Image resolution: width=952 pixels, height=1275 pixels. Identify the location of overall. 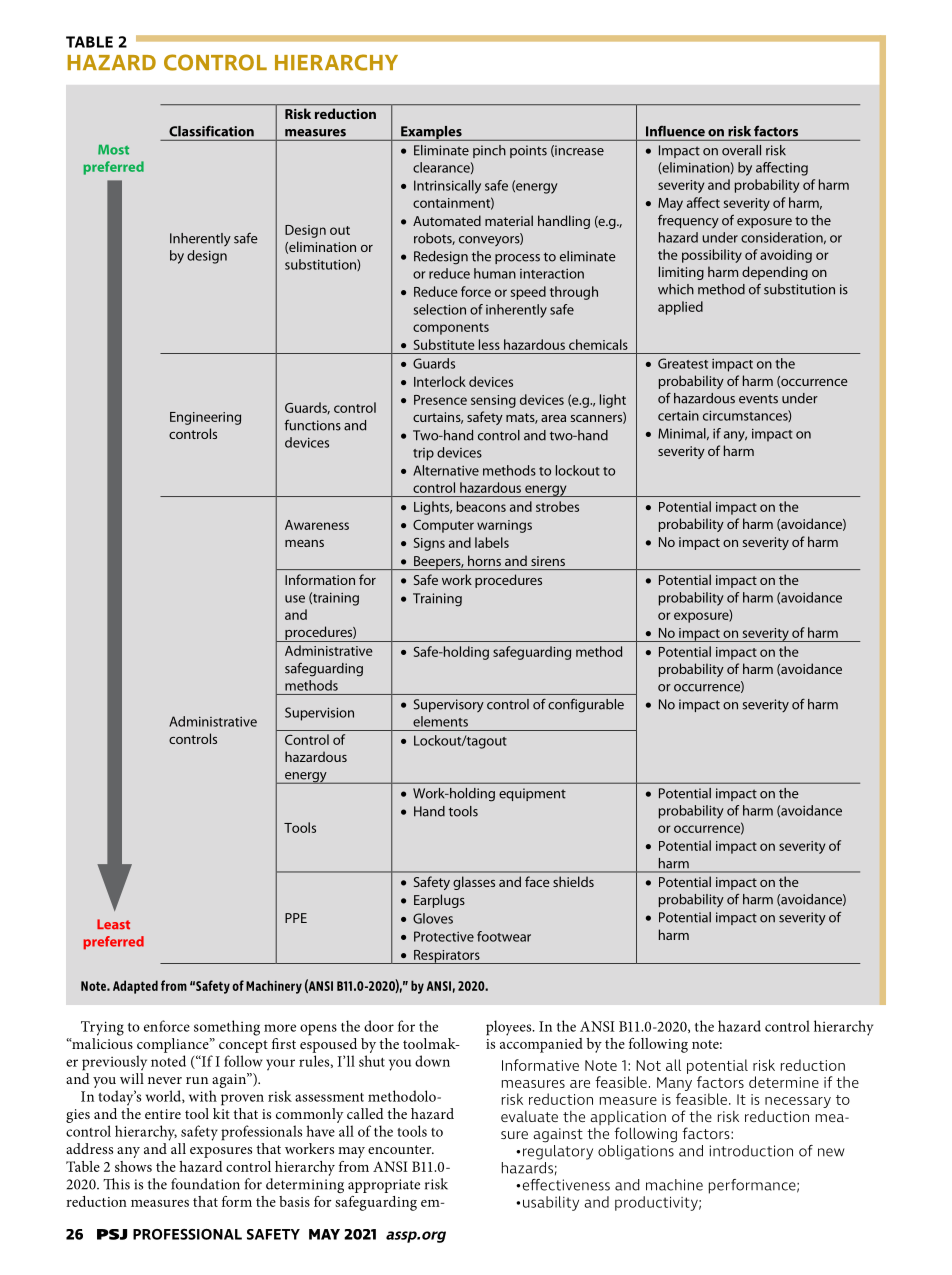
(741, 150).
